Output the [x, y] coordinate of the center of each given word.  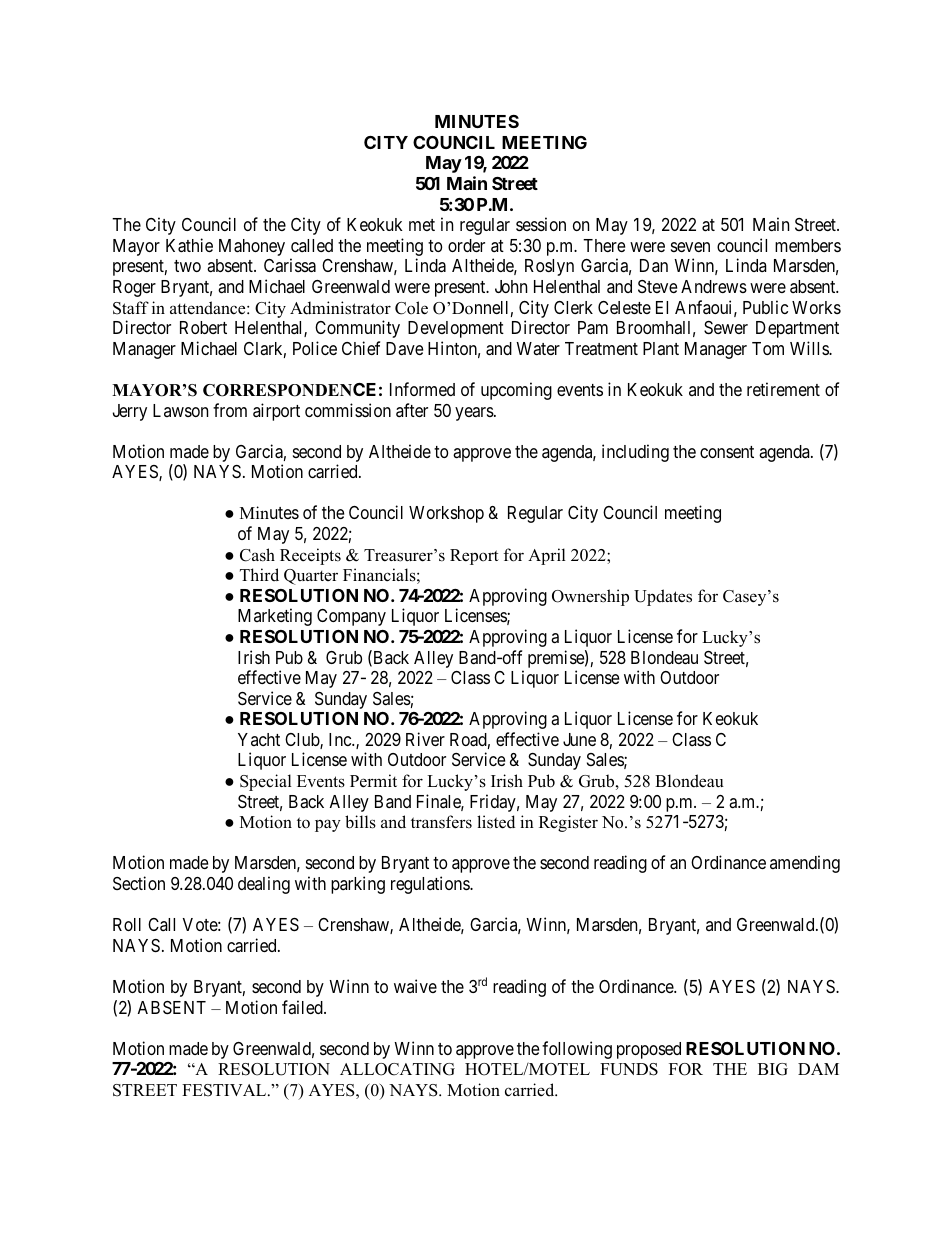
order [466, 245]
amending [805, 864]
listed [496, 822]
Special [266, 782]
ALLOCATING [397, 1069]
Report [474, 557]
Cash [257, 555]
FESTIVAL [225, 1090]
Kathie [189, 245]
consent [727, 452]
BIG [773, 1069]
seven [690, 247]
